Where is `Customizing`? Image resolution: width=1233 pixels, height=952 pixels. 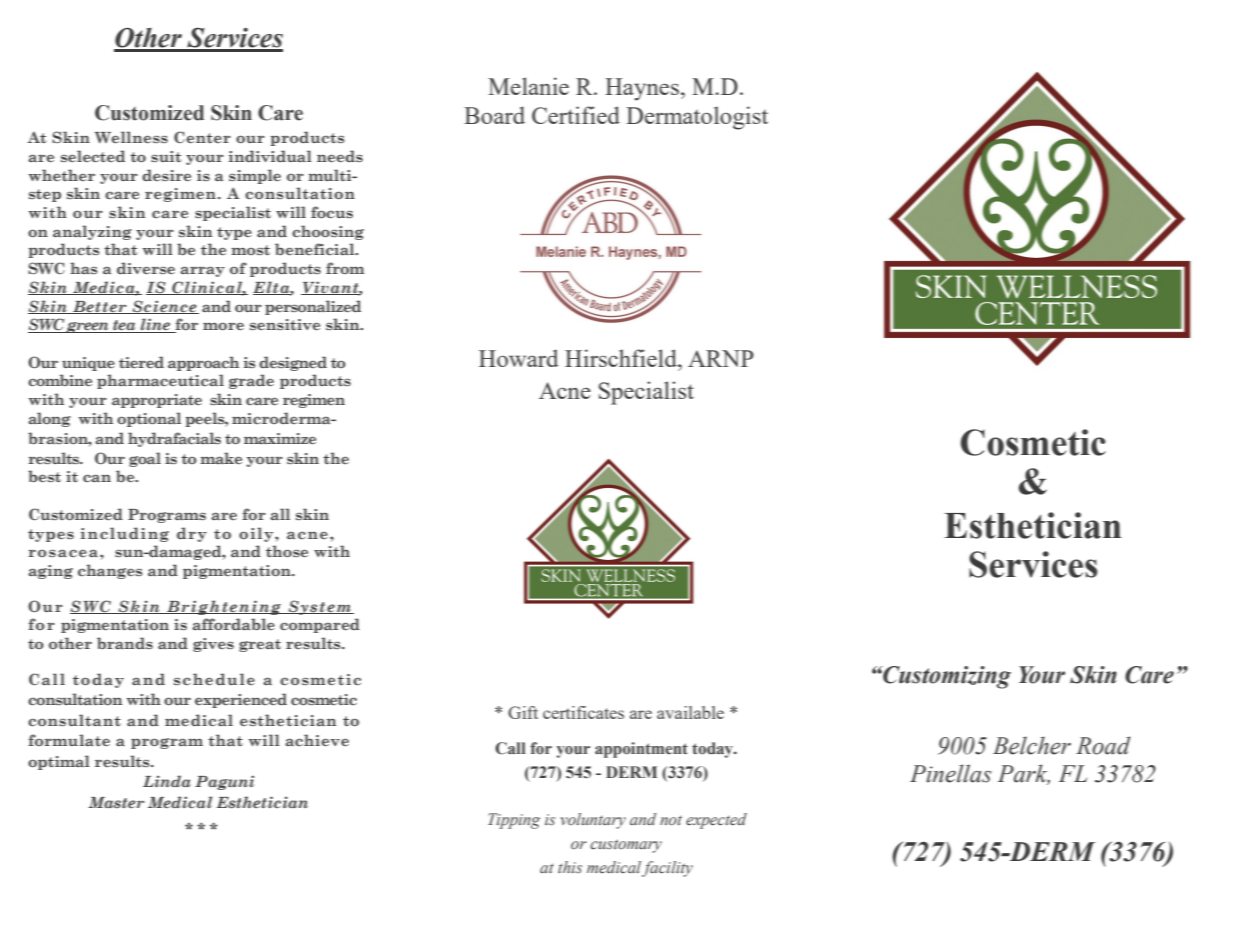
Customizing is located at coordinates (946, 677).
